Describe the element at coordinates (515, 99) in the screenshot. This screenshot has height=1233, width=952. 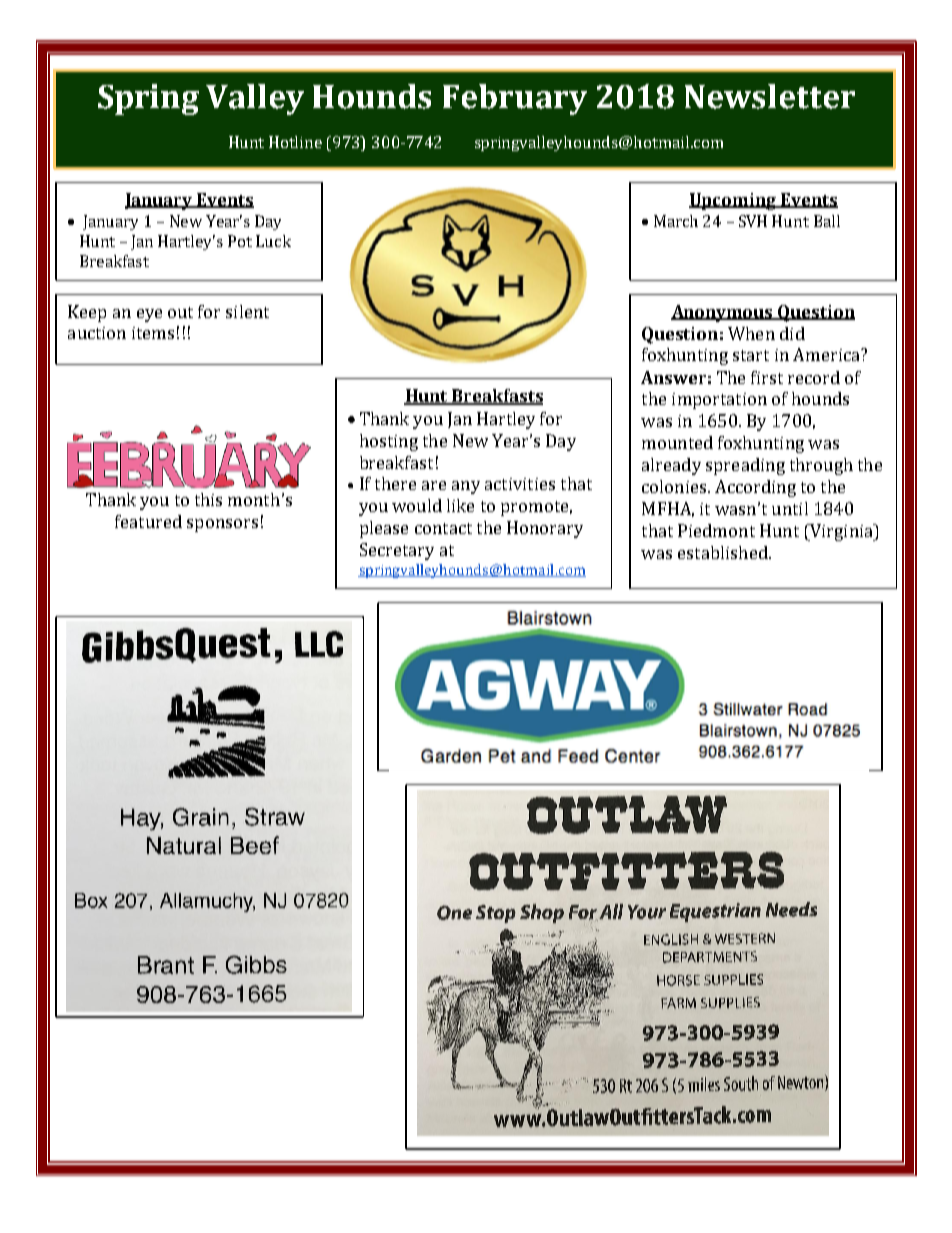
I see `February` at that location.
